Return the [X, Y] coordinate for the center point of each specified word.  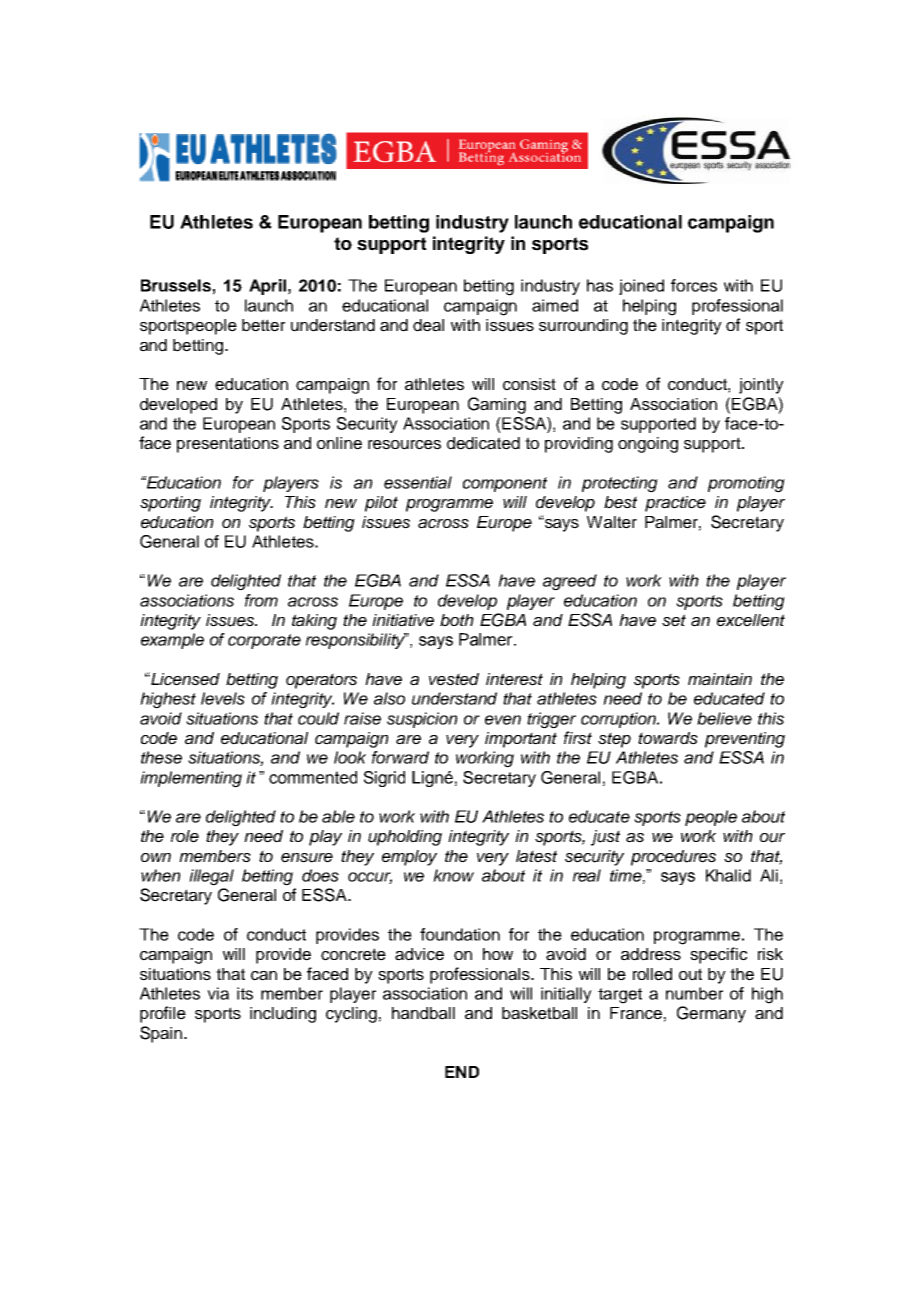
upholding [405, 838]
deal [428, 325]
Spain [161, 1034]
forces [694, 285]
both [457, 620]
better [263, 325]
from [261, 600]
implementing [191, 779]
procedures [673, 858]
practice [675, 504]
